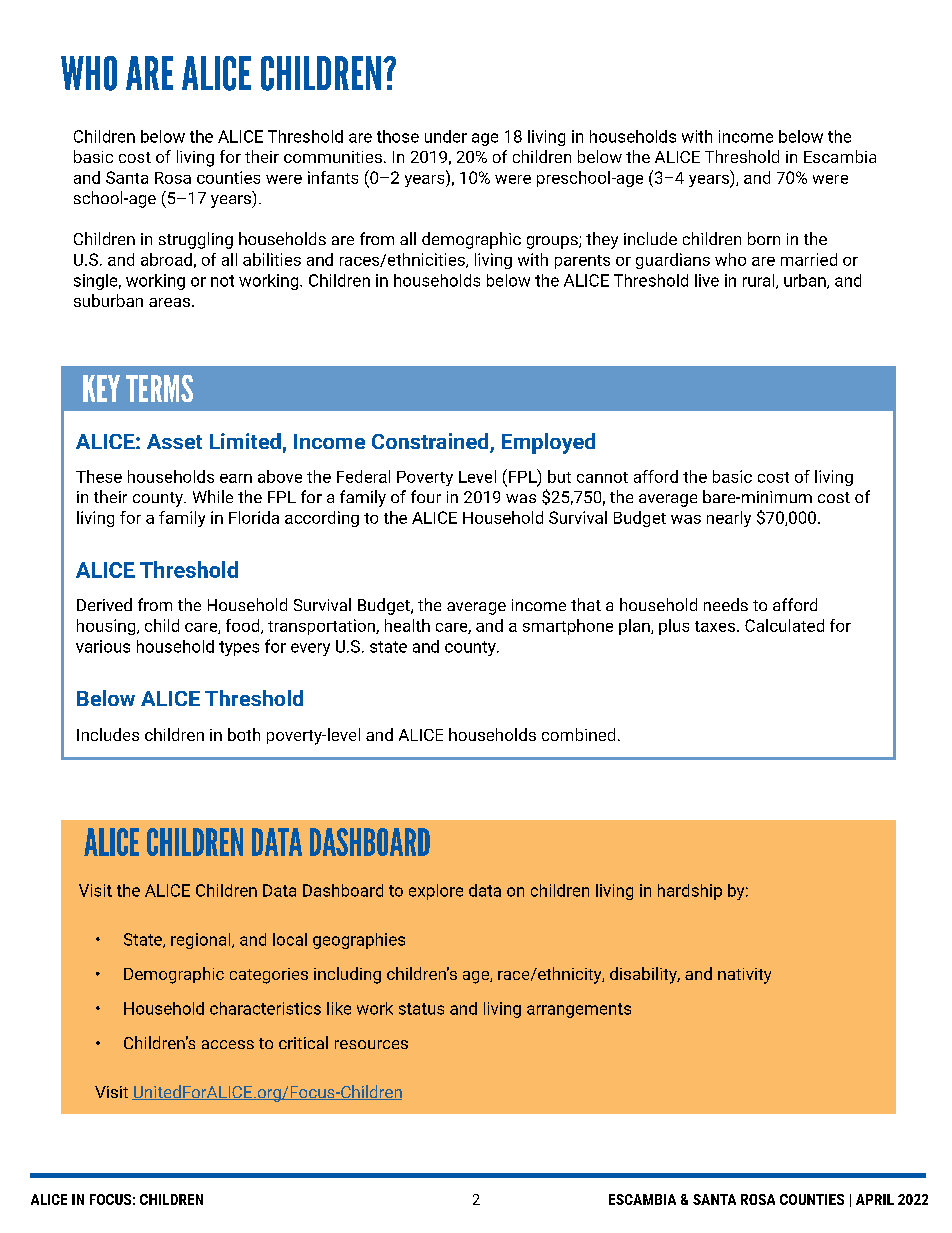 Image resolution: width=952 pixels, height=1233 pixels. I want to click on born, so click(764, 238).
